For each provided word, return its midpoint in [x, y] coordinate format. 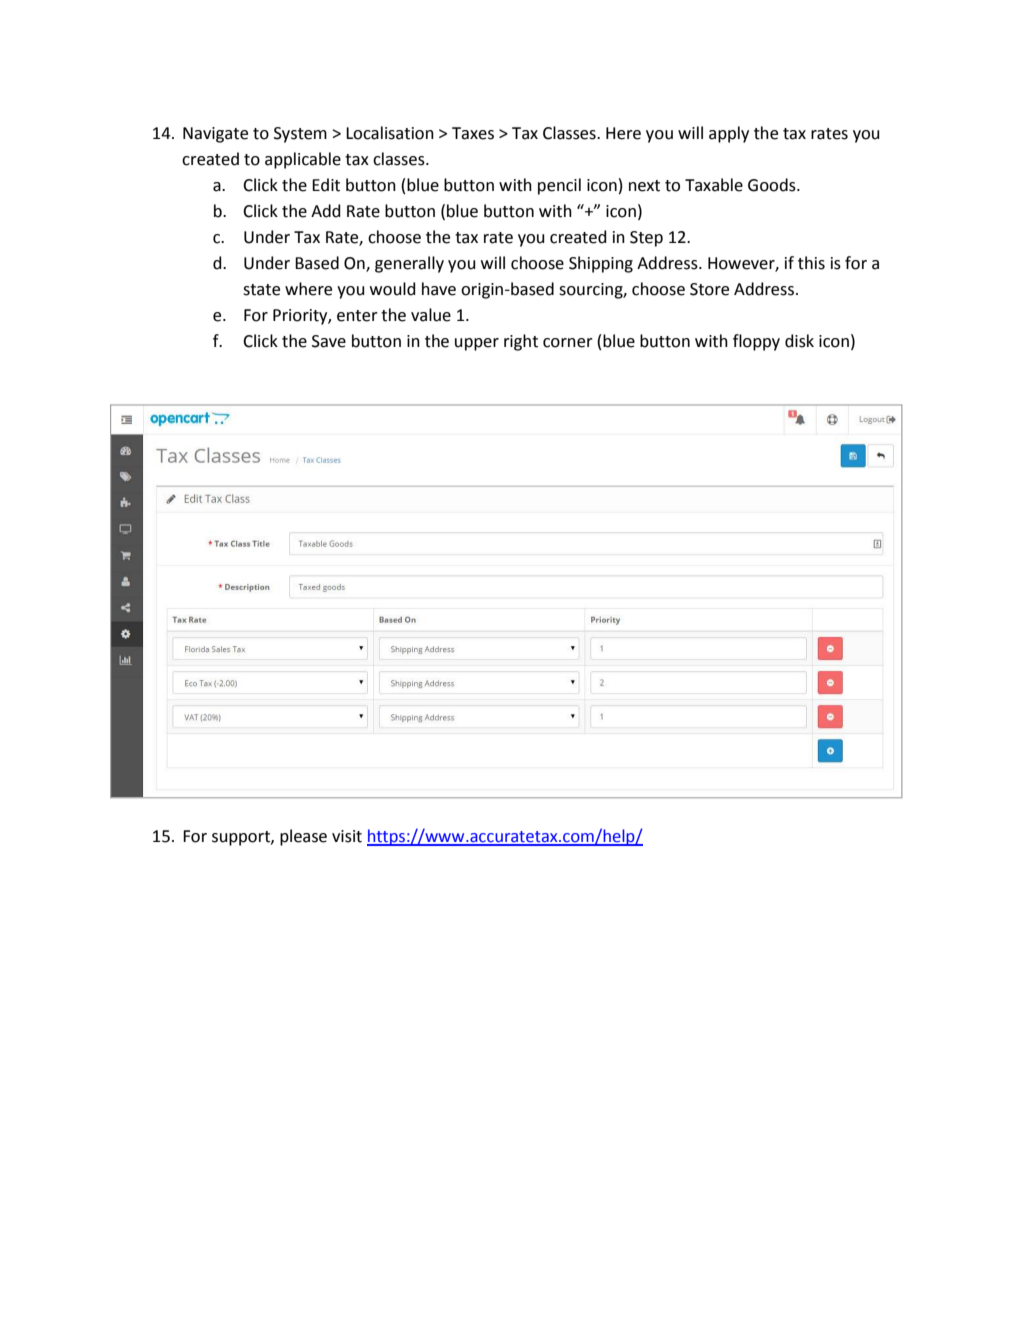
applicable [303, 160]
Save [329, 341]
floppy [756, 342]
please [303, 837]
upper [477, 344]
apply [729, 134]
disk [799, 341]
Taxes [473, 133]
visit [347, 836]
